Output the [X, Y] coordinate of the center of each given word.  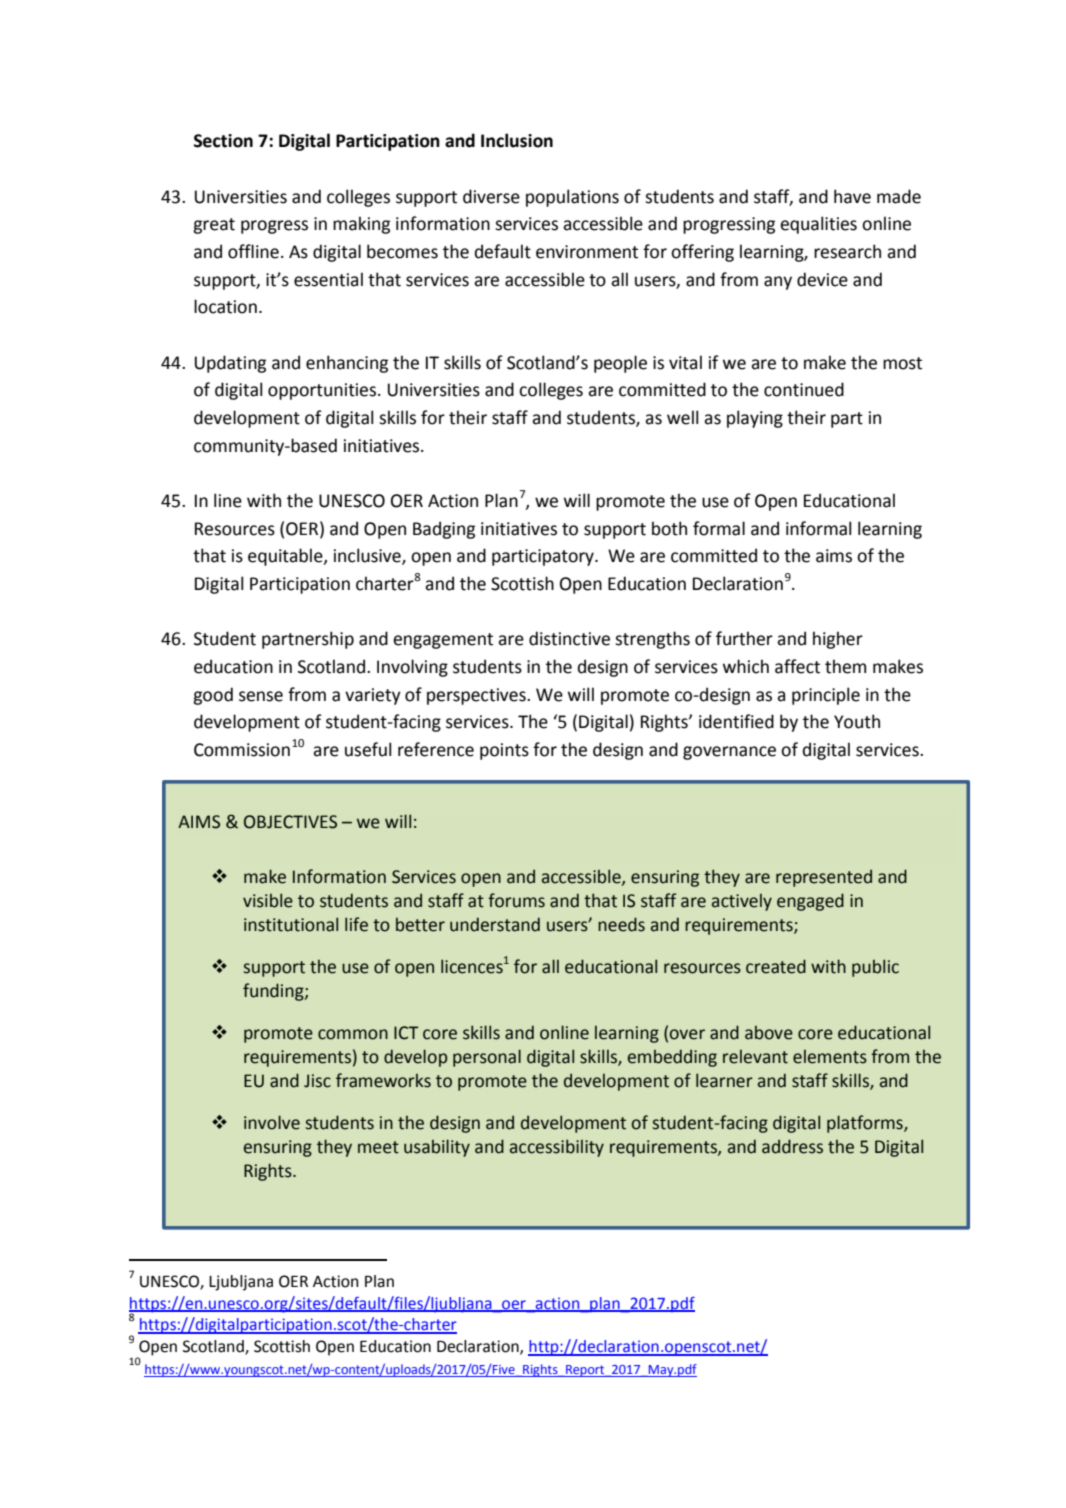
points [504, 751]
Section [223, 141]
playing [755, 419]
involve [272, 1122]
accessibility [557, 1148]
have [852, 196]
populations [572, 198]
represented [824, 878]
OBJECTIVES [290, 822]
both [669, 528]
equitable [286, 557]
